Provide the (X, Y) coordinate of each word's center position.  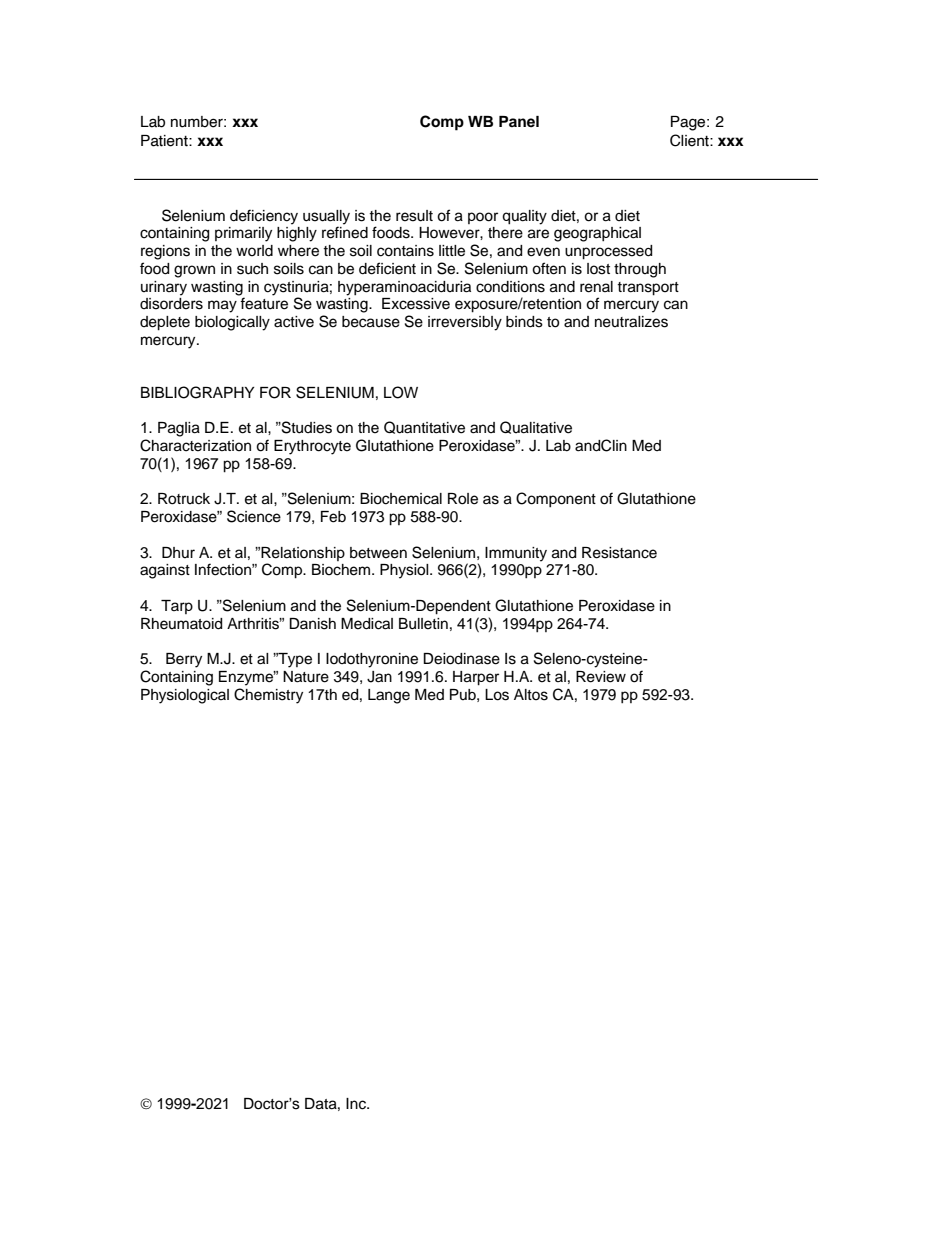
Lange (389, 696)
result (414, 216)
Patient (165, 141)
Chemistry (268, 696)
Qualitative (536, 427)
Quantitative (424, 427)
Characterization (195, 445)
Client (690, 140)
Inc (357, 1104)
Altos (531, 695)
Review (601, 677)
